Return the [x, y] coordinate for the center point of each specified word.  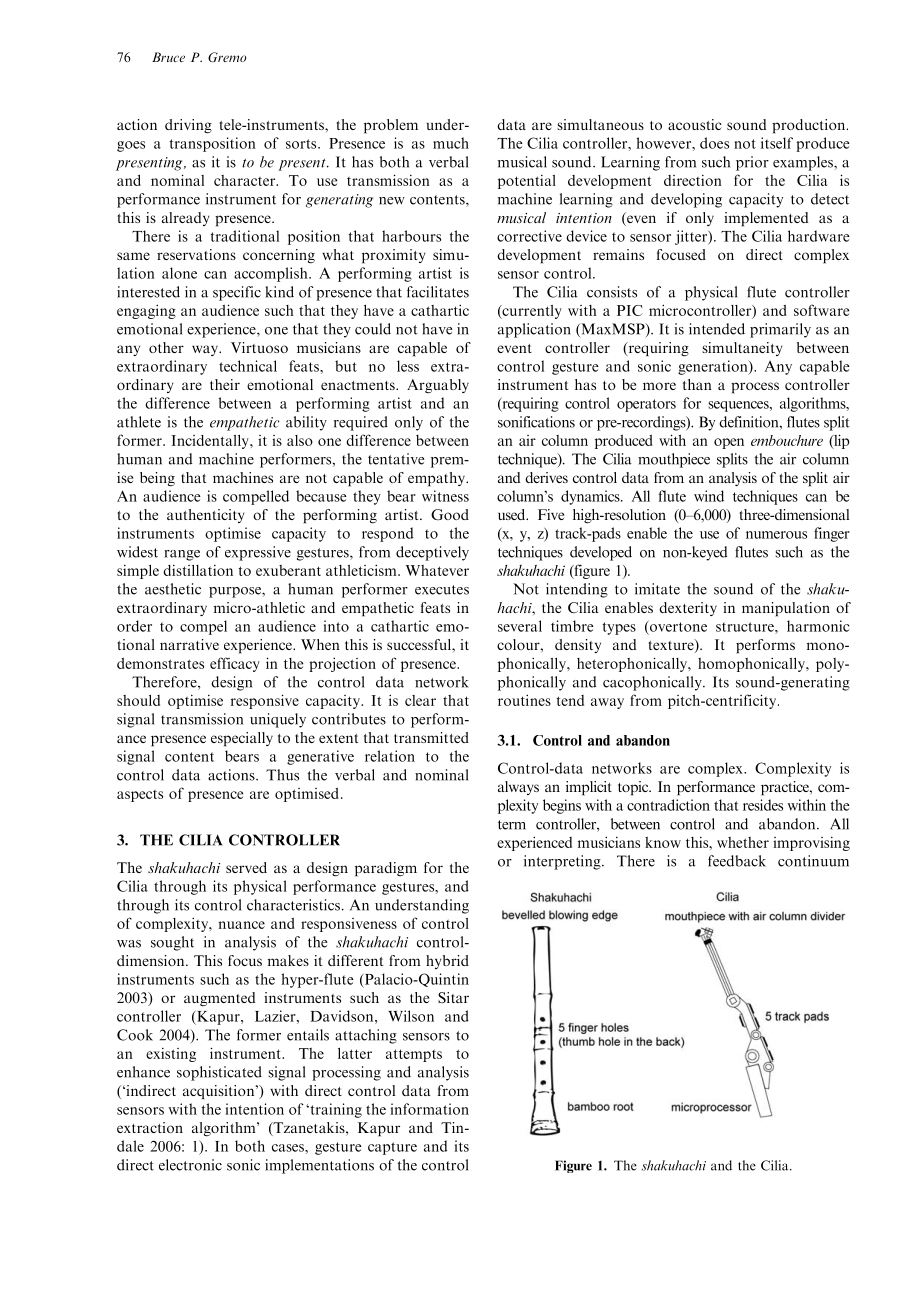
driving [188, 126]
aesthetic [173, 589]
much [451, 143]
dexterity [688, 609]
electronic [190, 1165]
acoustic [695, 124]
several [520, 626]
